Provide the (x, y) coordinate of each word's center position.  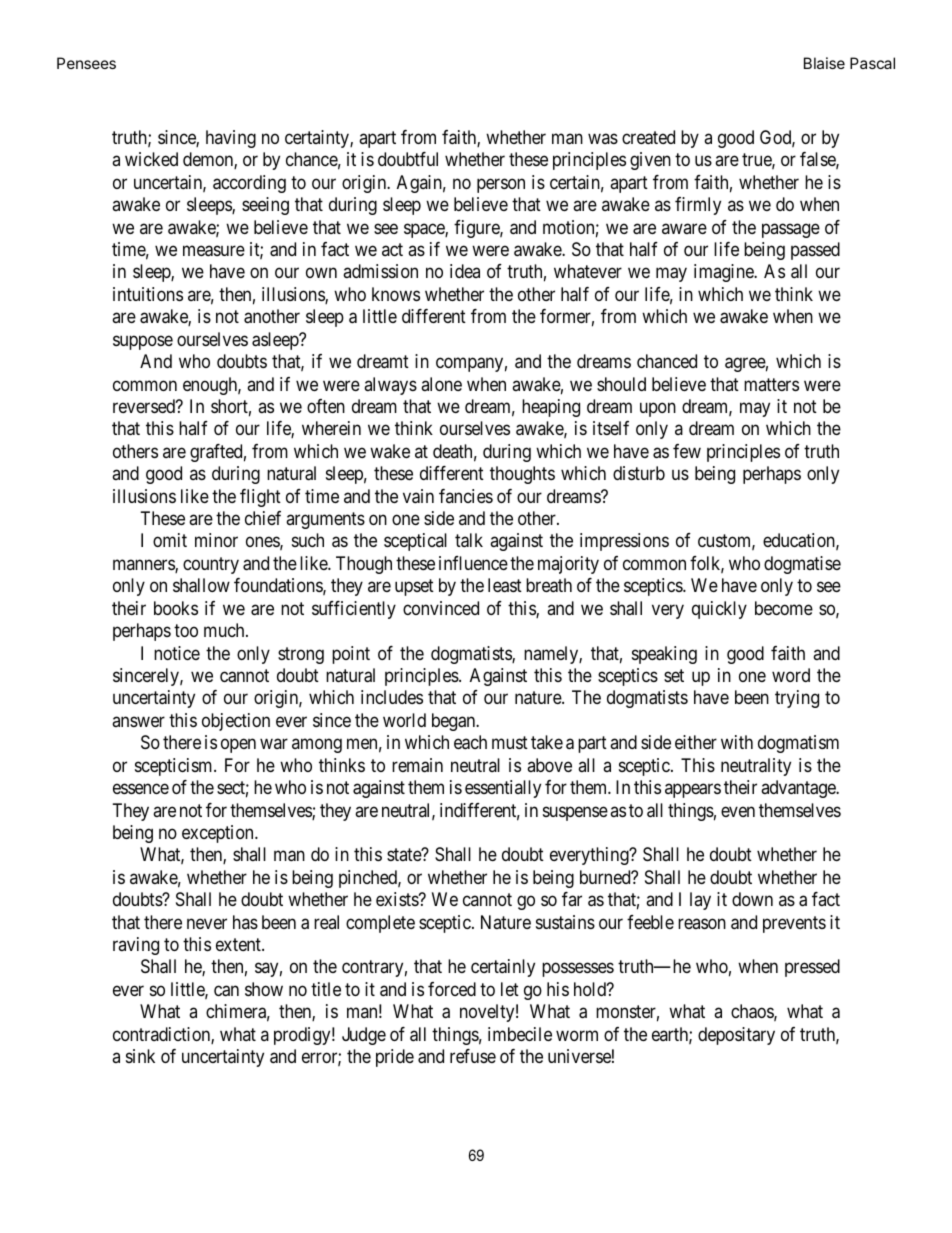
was (603, 138)
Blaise (824, 63)
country (211, 565)
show (264, 989)
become (784, 608)
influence (473, 563)
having (231, 139)
